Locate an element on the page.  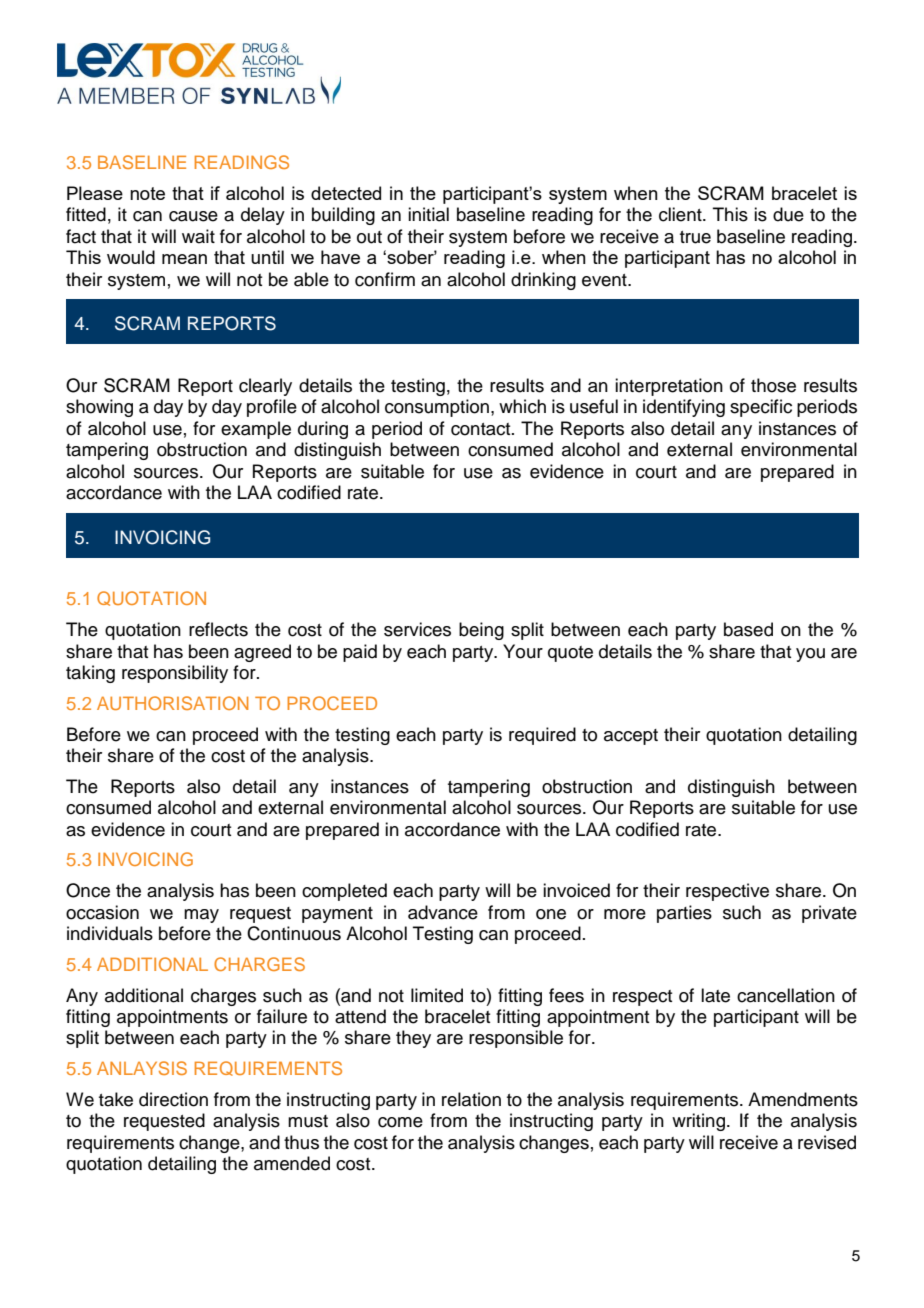
direction is located at coordinates (173, 1099).
